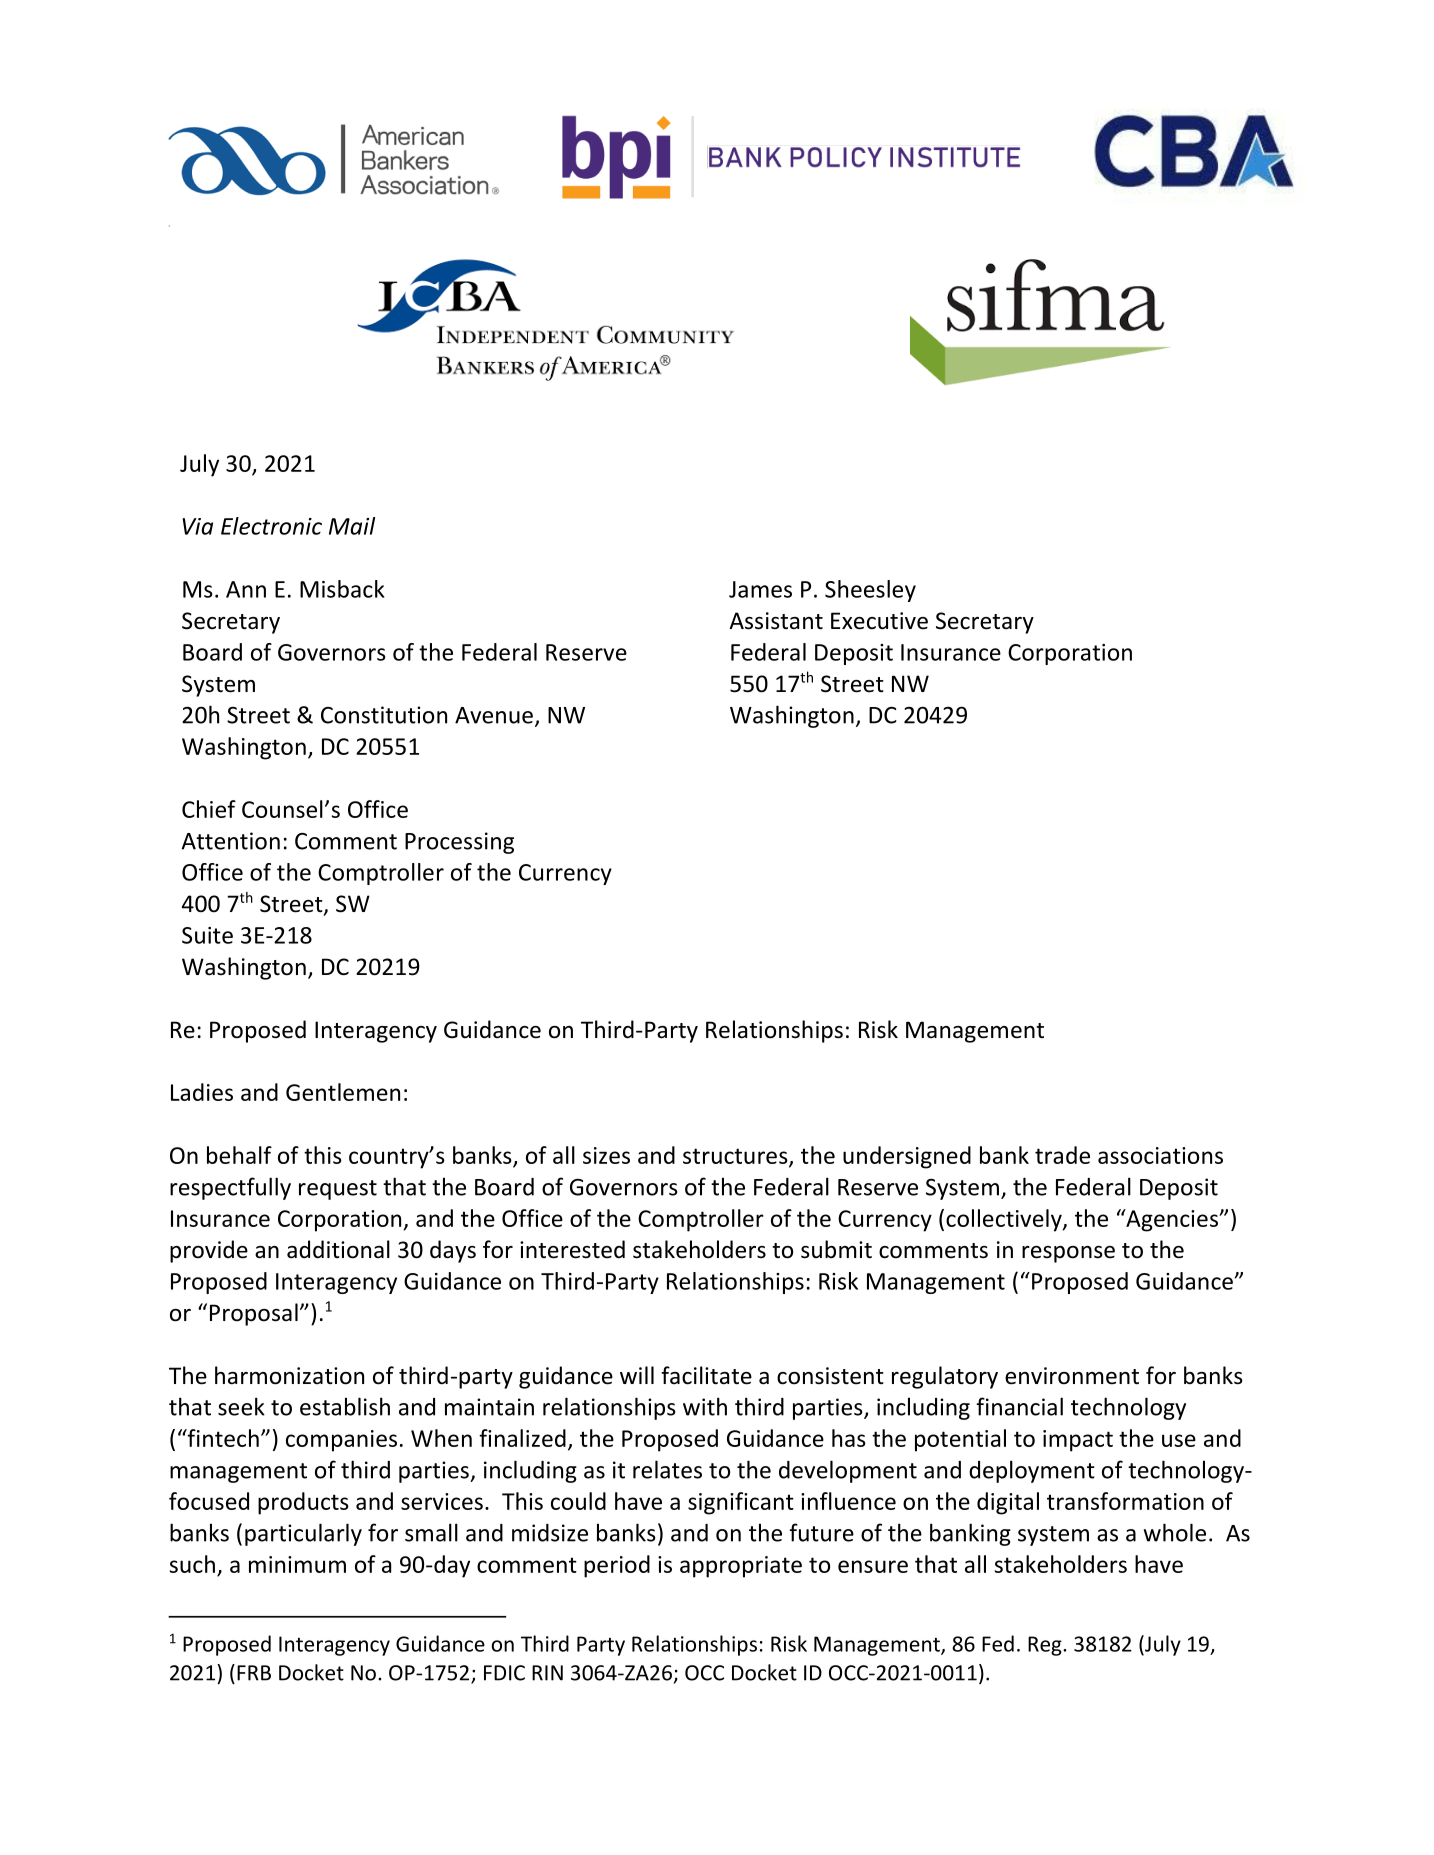  I want to click on Processing, so click(459, 843).
